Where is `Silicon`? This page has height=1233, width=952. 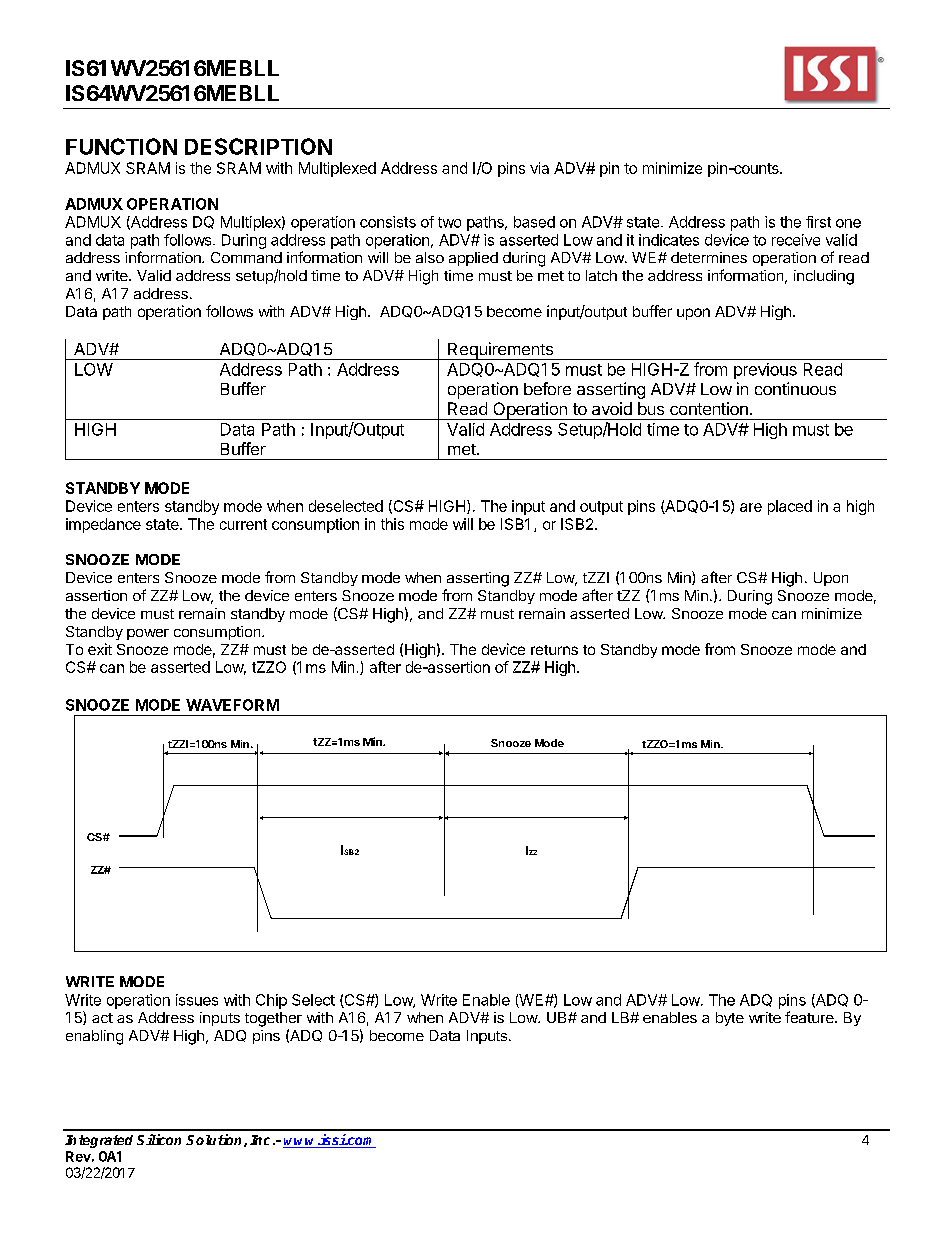
Silicon is located at coordinates (159, 1139).
